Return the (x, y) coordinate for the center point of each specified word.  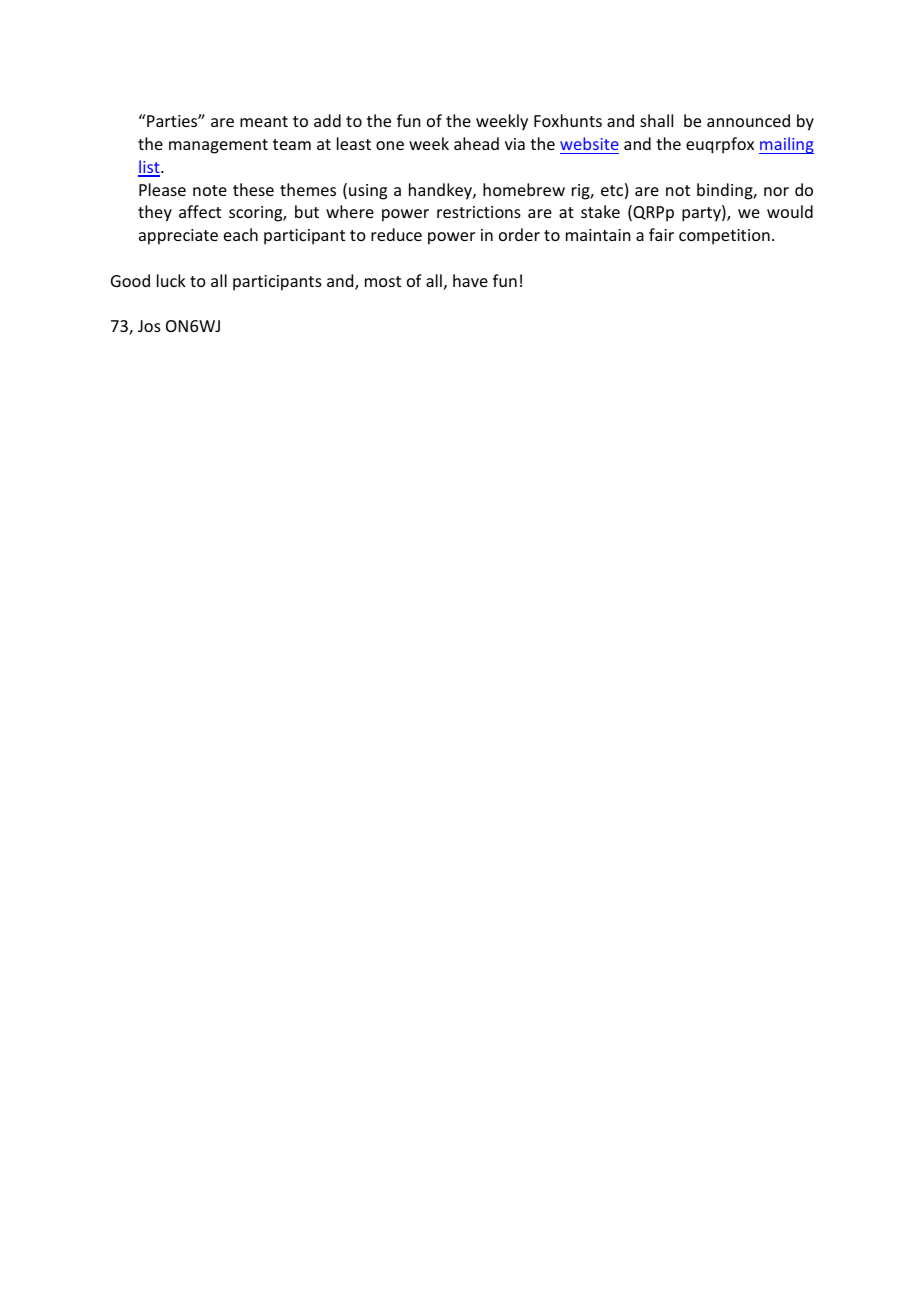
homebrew (524, 189)
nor (776, 191)
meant (264, 121)
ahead (476, 143)
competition (724, 237)
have (470, 280)
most (383, 281)
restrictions (479, 212)
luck (171, 280)
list (150, 168)
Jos (149, 326)
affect (200, 211)
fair (661, 234)
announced (748, 120)
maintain (598, 235)
